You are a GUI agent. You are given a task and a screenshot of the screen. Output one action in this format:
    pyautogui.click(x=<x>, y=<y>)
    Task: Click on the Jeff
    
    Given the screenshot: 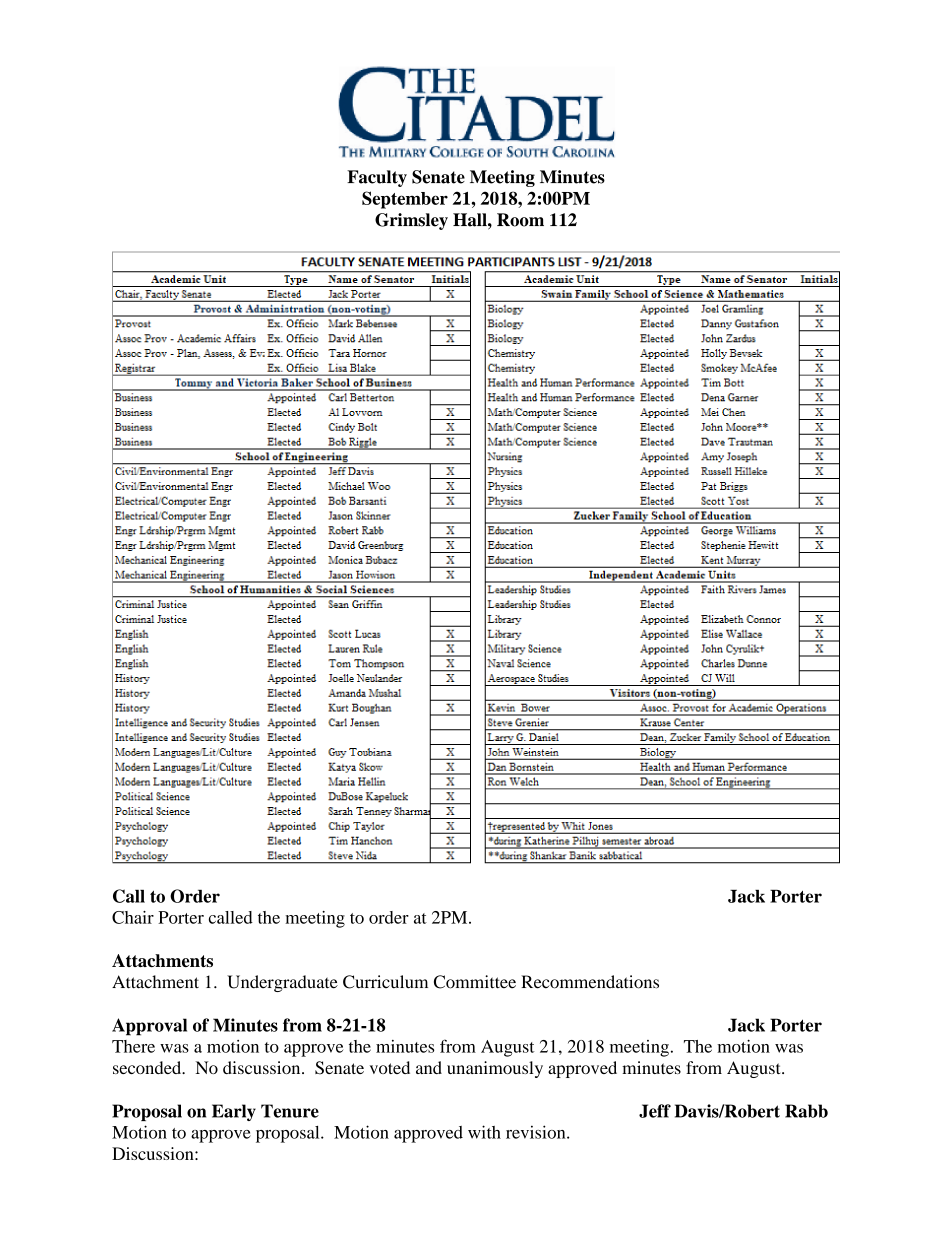 What is the action you would take?
    pyautogui.click(x=655, y=1111)
